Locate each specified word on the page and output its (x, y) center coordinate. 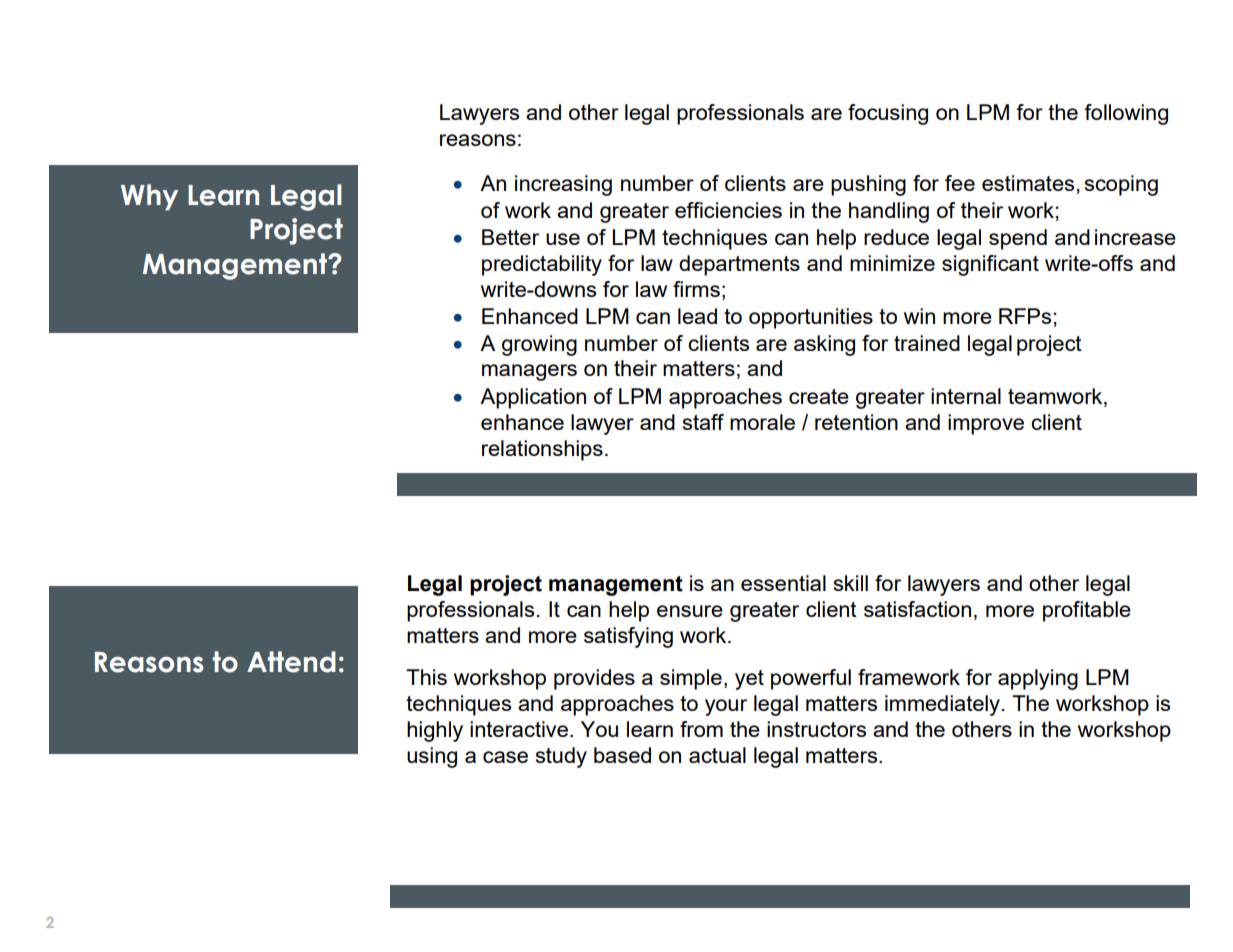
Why (149, 197)
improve (986, 424)
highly (435, 731)
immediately (942, 705)
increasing (563, 185)
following (1126, 114)
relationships (542, 450)
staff (703, 422)
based (622, 755)
